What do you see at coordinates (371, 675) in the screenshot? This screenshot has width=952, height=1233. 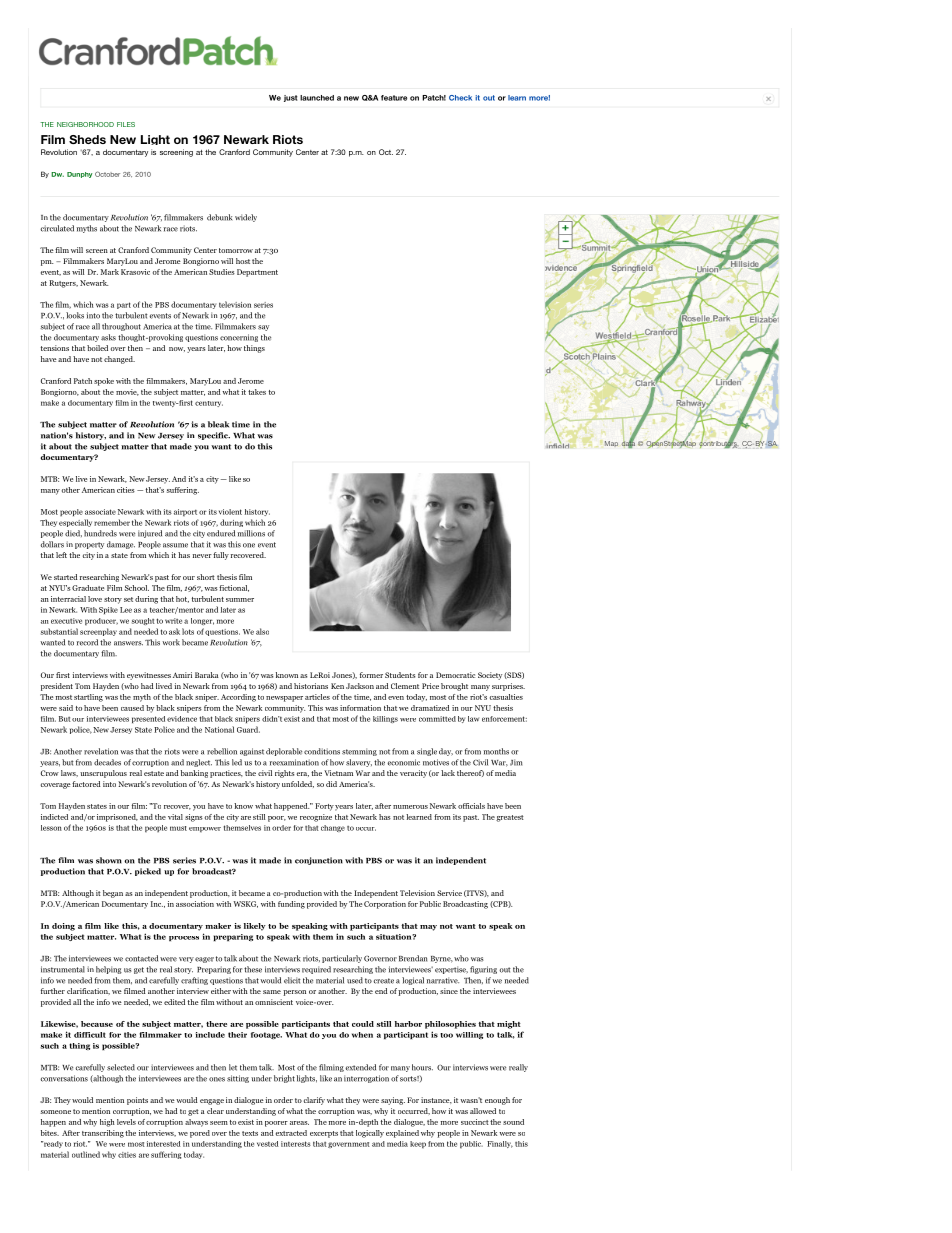 I see `former` at bounding box center [371, 675].
